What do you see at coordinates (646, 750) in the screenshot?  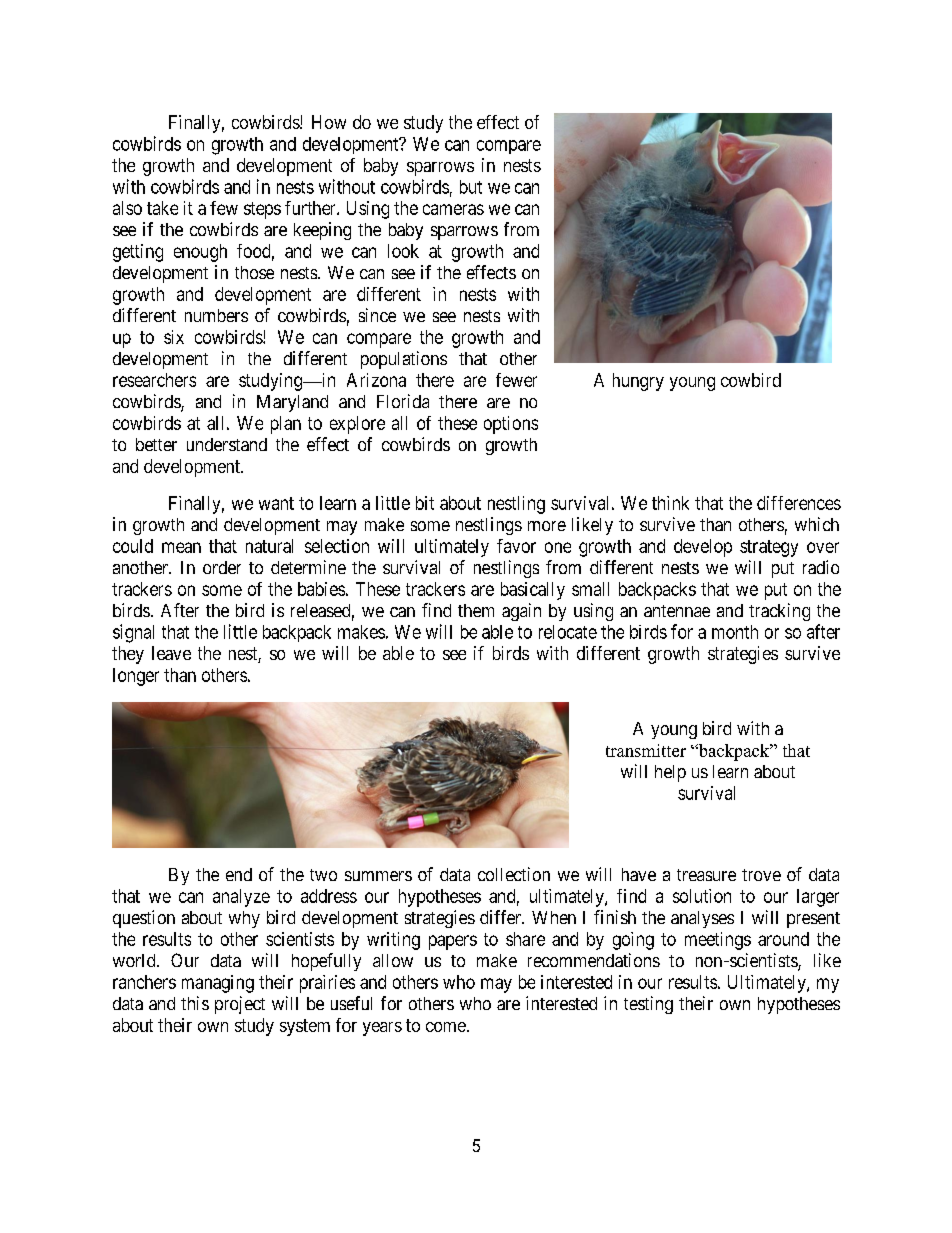 I see `transmitter` at bounding box center [646, 750].
